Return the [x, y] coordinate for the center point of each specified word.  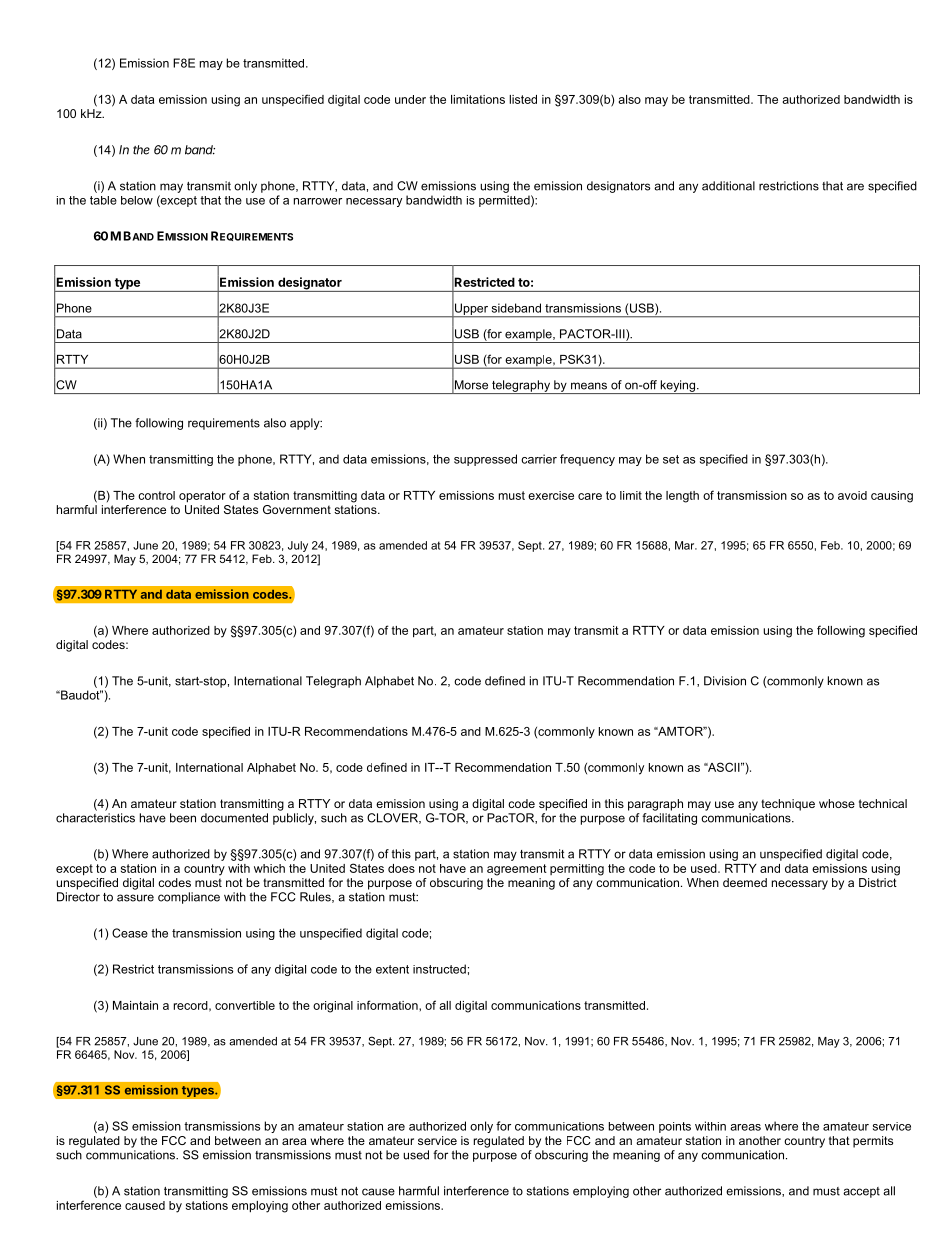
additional [728, 186]
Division [725, 681]
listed [523, 99]
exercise [551, 495]
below [137, 200]
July [298, 546]
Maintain [135, 1005]
